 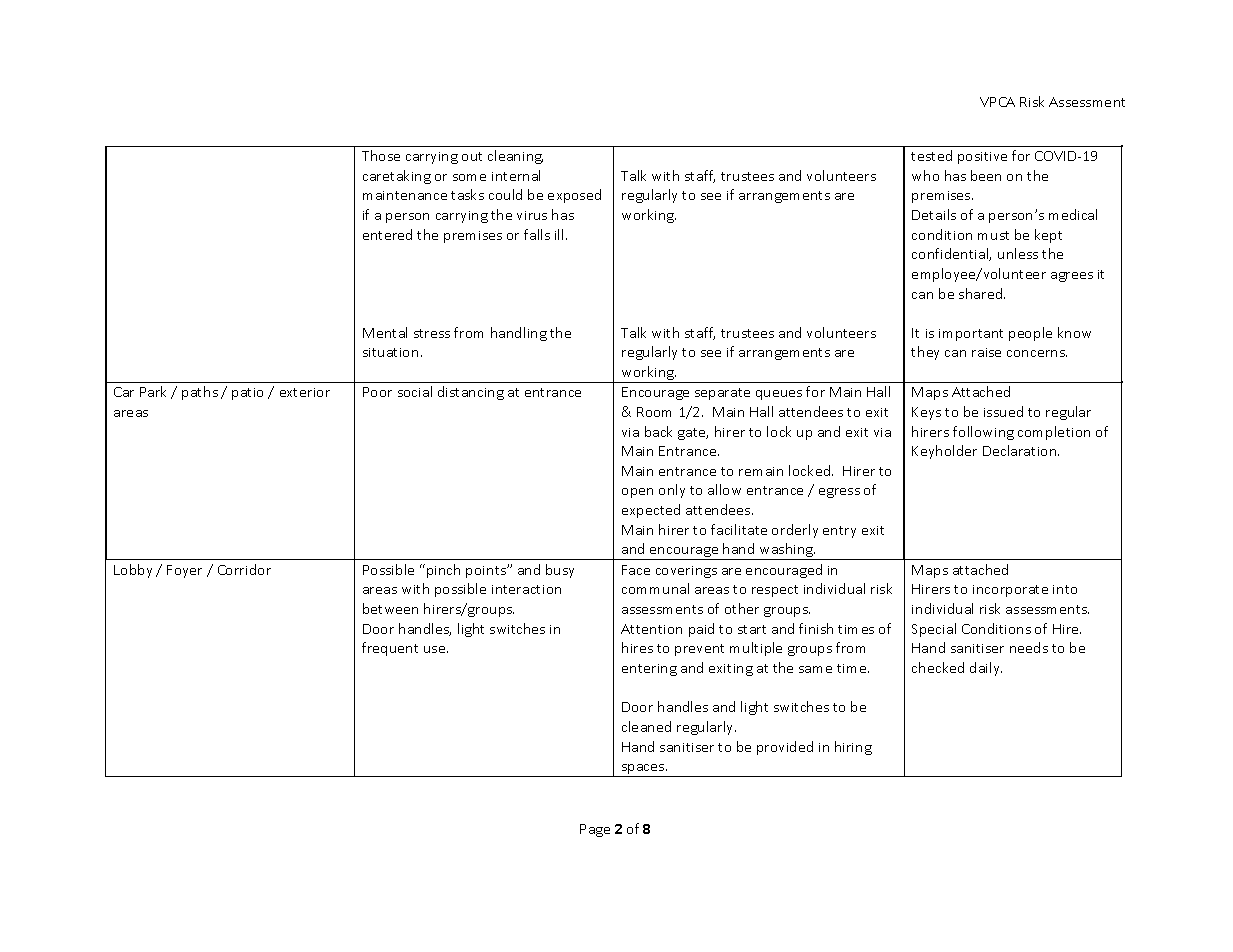 I want to click on Page, so click(x=595, y=830).
